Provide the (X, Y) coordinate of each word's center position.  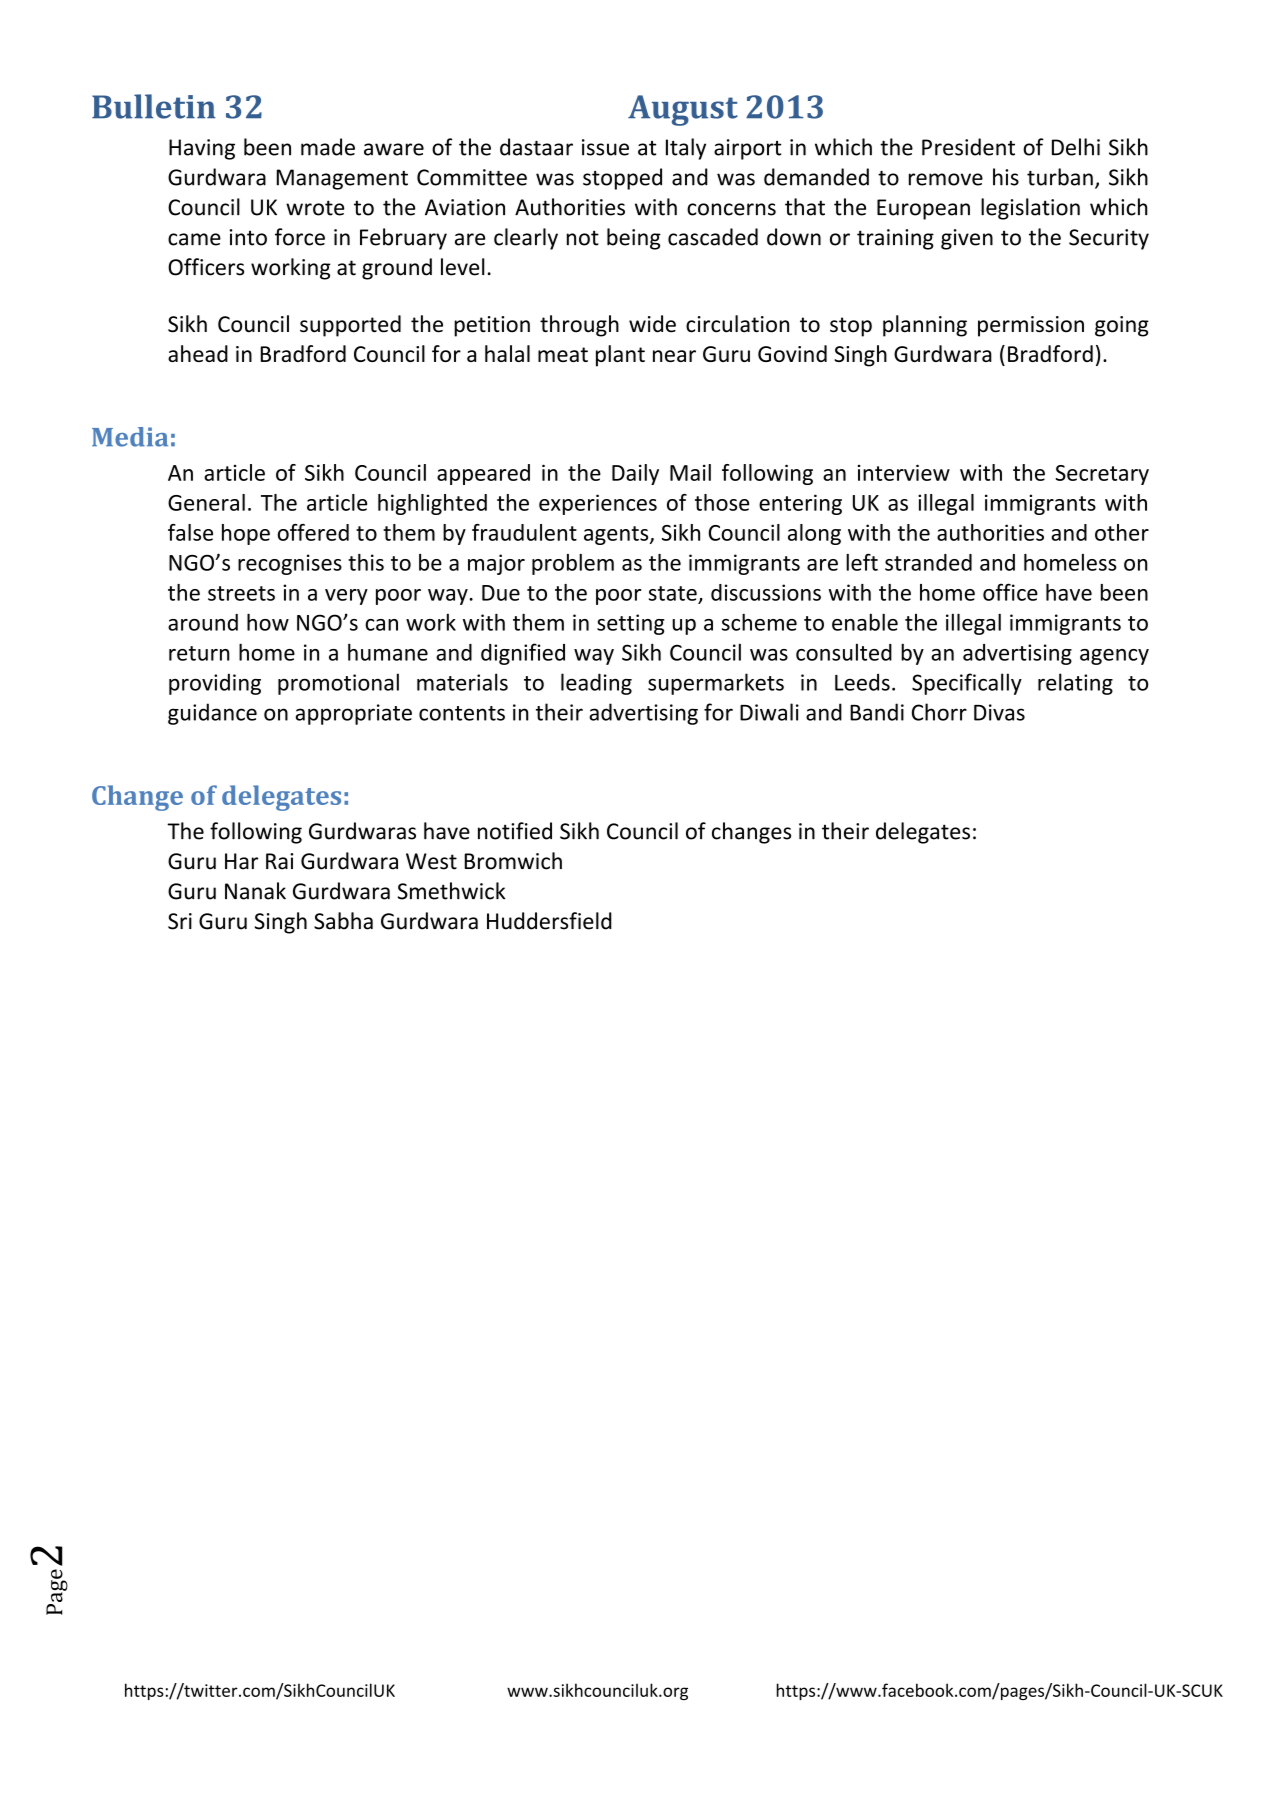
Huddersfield (549, 921)
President (968, 147)
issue (605, 147)
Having (202, 149)
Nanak (255, 891)
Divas (999, 712)
